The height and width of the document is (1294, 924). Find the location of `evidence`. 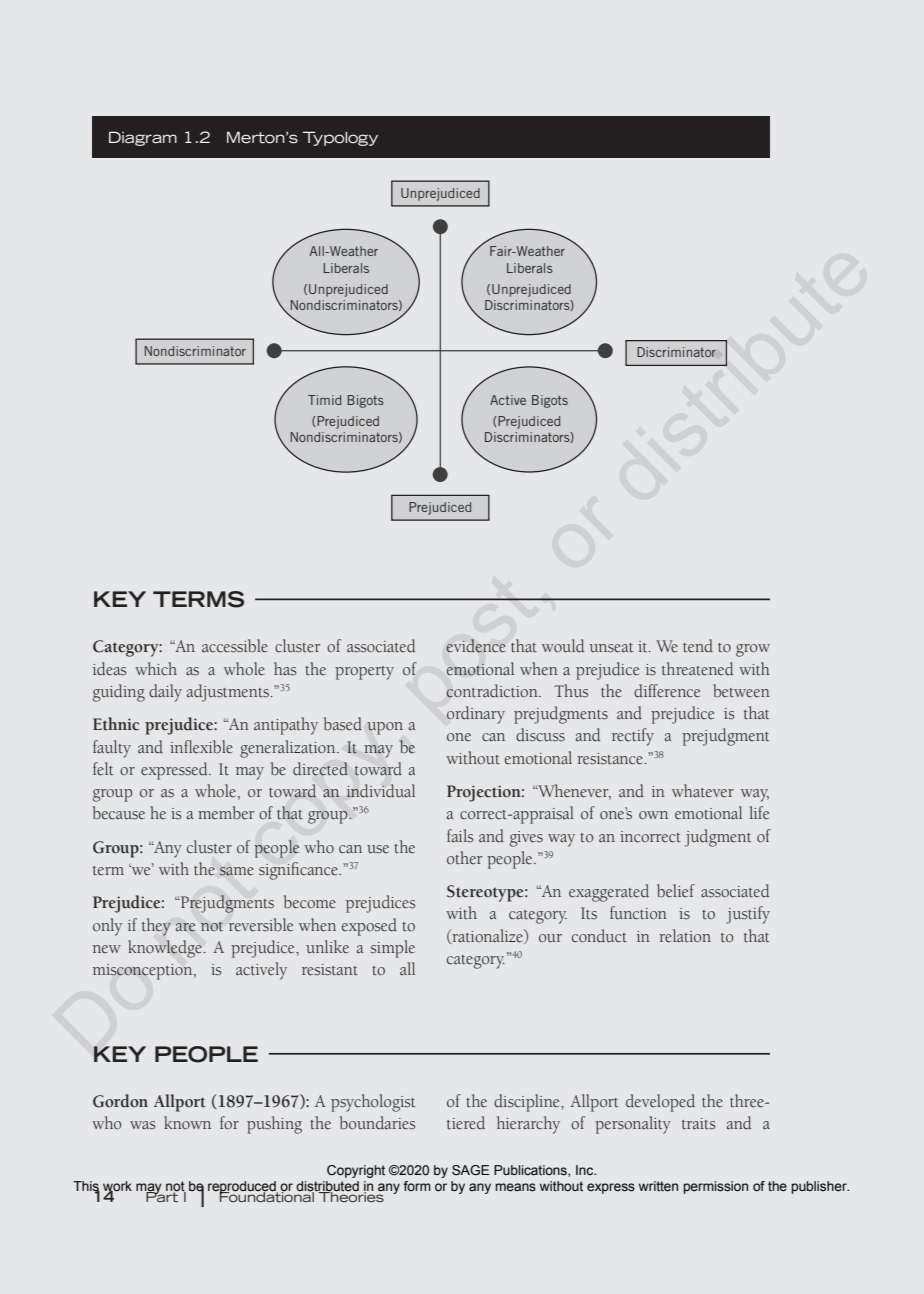

evidence is located at coordinates (476, 646).
